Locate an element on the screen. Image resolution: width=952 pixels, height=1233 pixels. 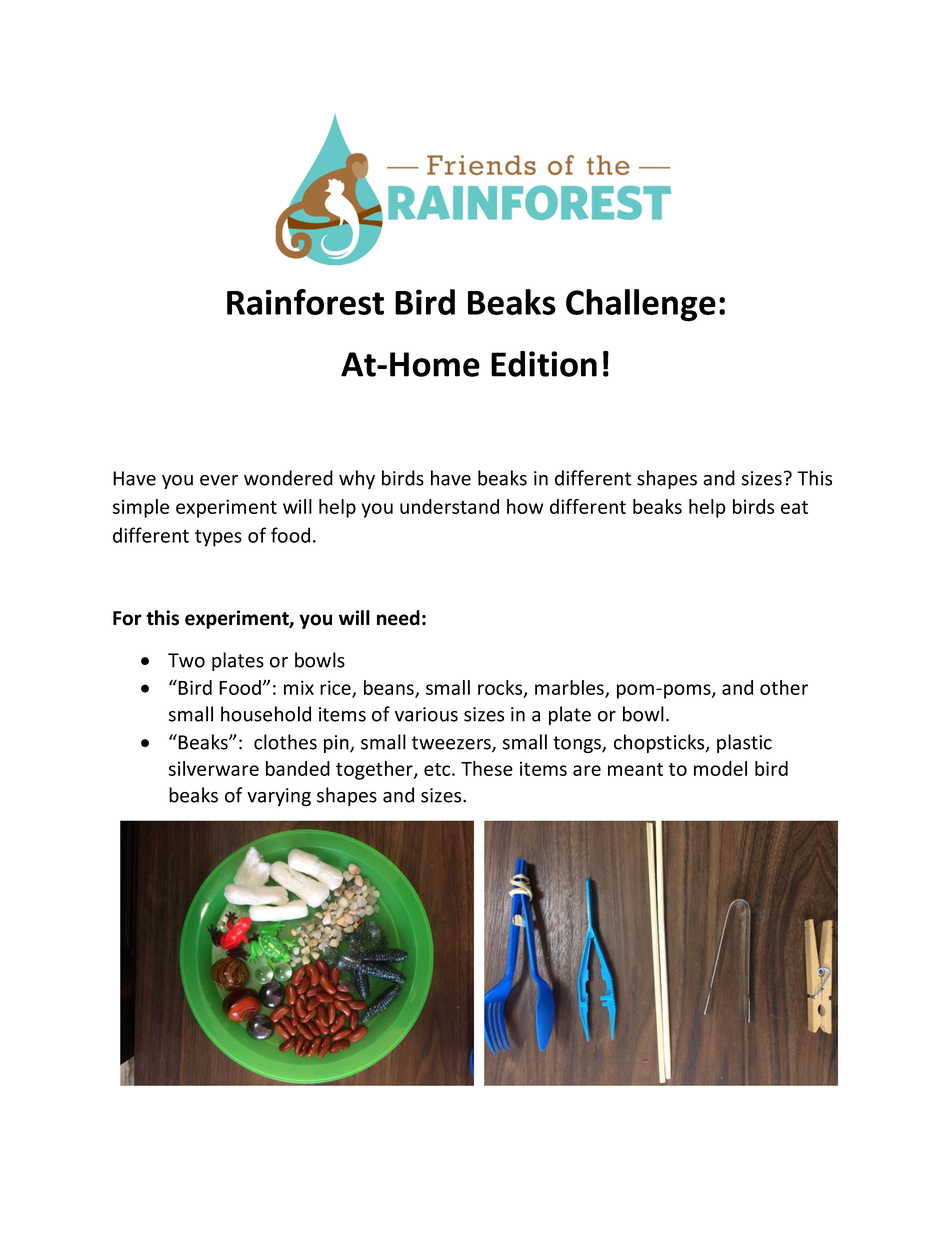
These is located at coordinates (487, 768).
